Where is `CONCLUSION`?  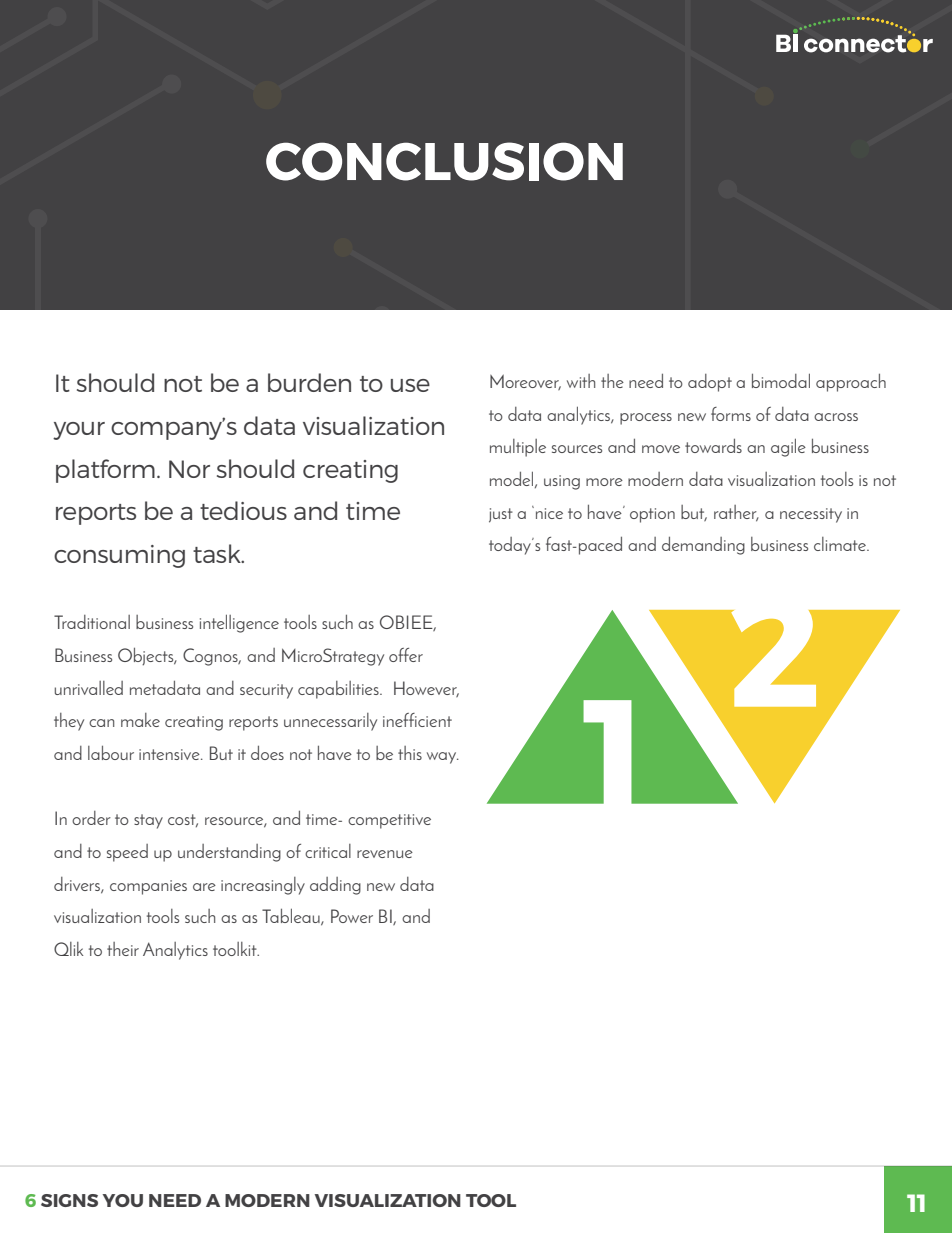
CONCLUSION is located at coordinates (444, 161).
